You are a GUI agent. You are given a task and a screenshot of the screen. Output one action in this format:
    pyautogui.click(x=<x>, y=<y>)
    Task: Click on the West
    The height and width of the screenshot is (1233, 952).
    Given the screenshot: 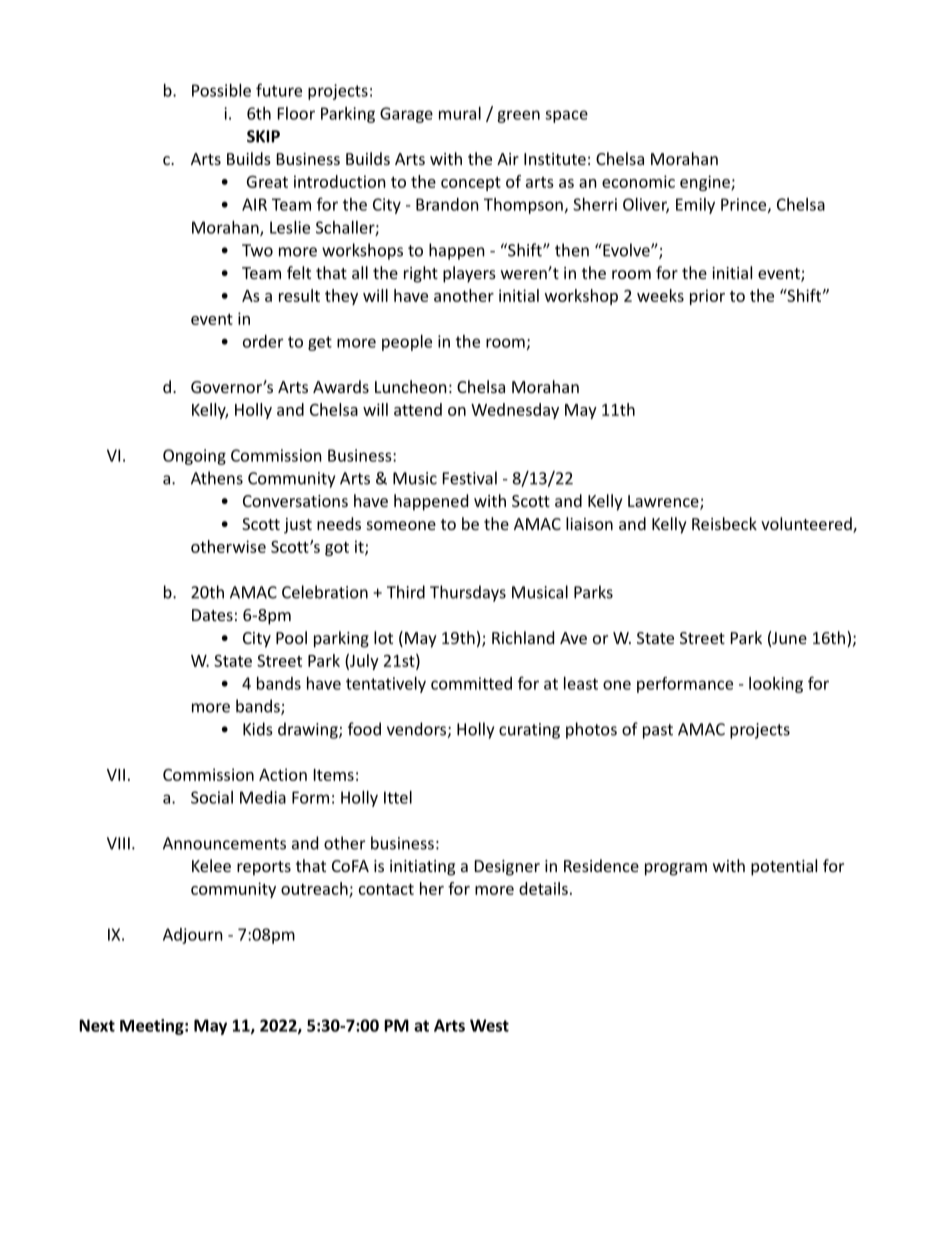 What is the action you would take?
    pyautogui.click(x=489, y=1025)
